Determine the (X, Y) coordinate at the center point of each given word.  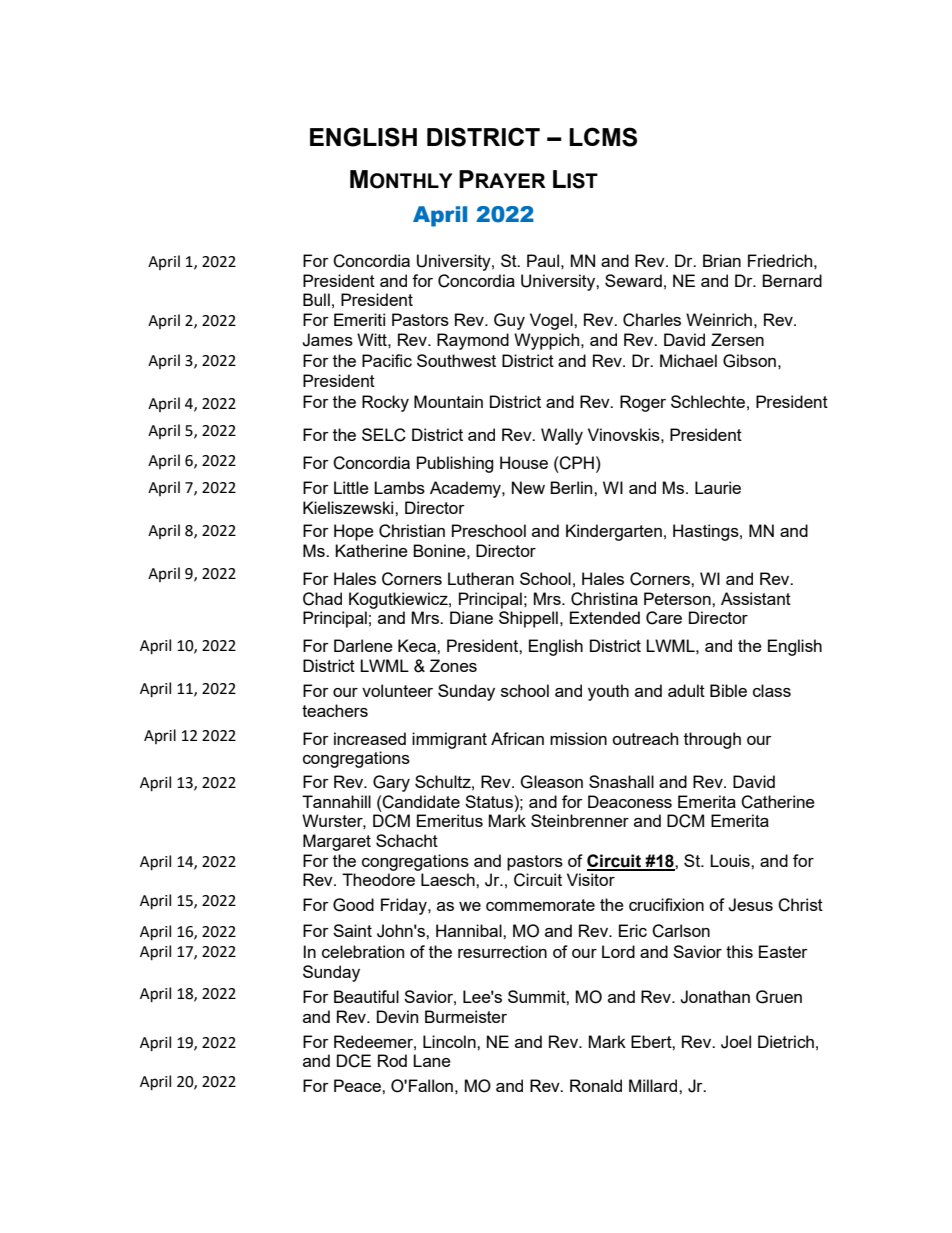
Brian (722, 260)
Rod (392, 1060)
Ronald (596, 1085)
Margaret (337, 842)
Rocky (385, 403)
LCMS (603, 137)
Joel (736, 1042)
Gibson (749, 361)
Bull (316, 299)
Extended (605, 617)
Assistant (756, 598)
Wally (562, 436)
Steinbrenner (580, 820)
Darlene (363, 645)
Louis (731, 860)
